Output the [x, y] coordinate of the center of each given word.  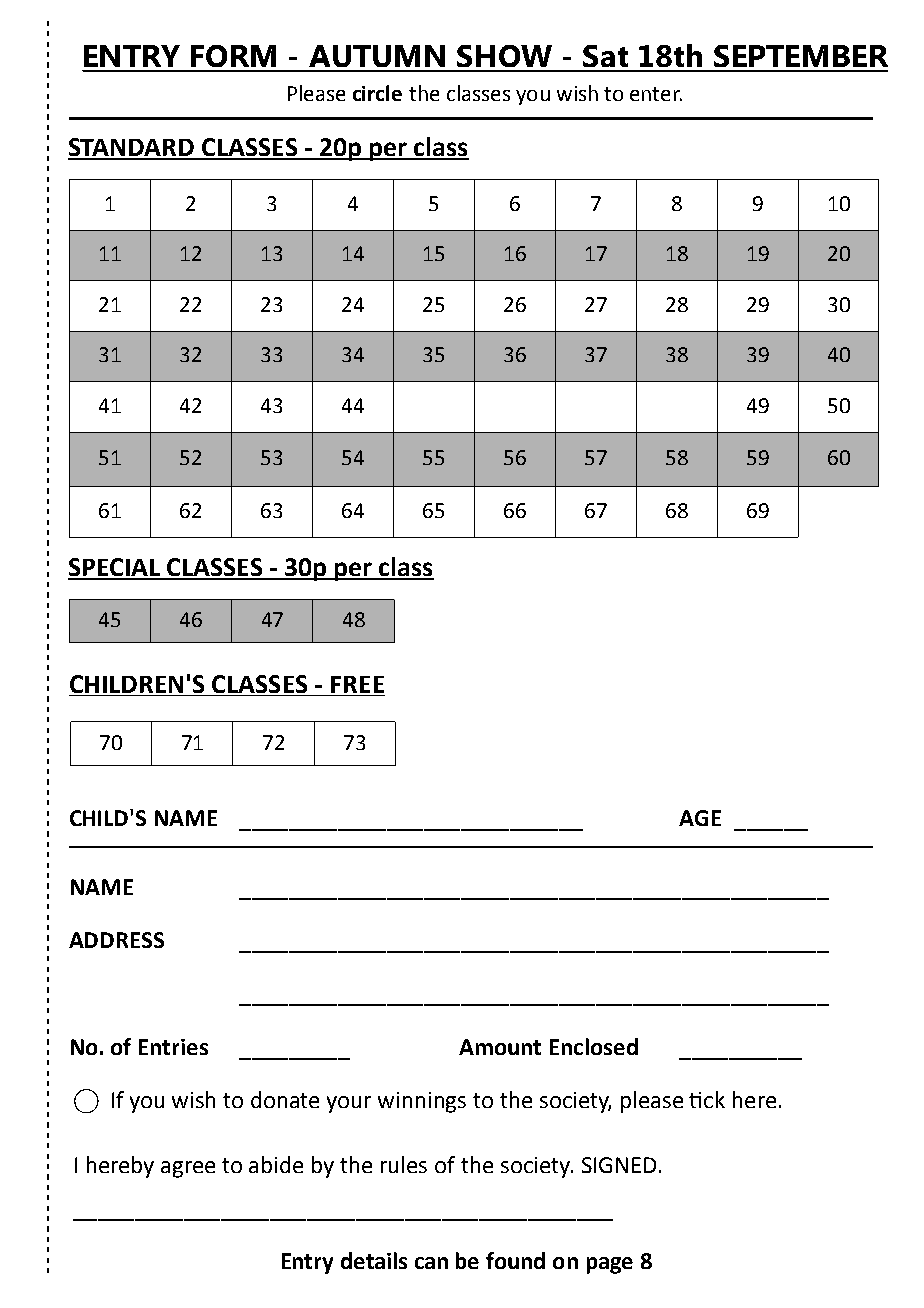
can [431, 1263]
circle [377, 93]
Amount [500, 1047]
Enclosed [594, 1046]
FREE [357, 684]
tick [707, 1099]
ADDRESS [116, 940]
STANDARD [132, 148]
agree [188, 1169]
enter [656, 94]
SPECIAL [115, 568]
